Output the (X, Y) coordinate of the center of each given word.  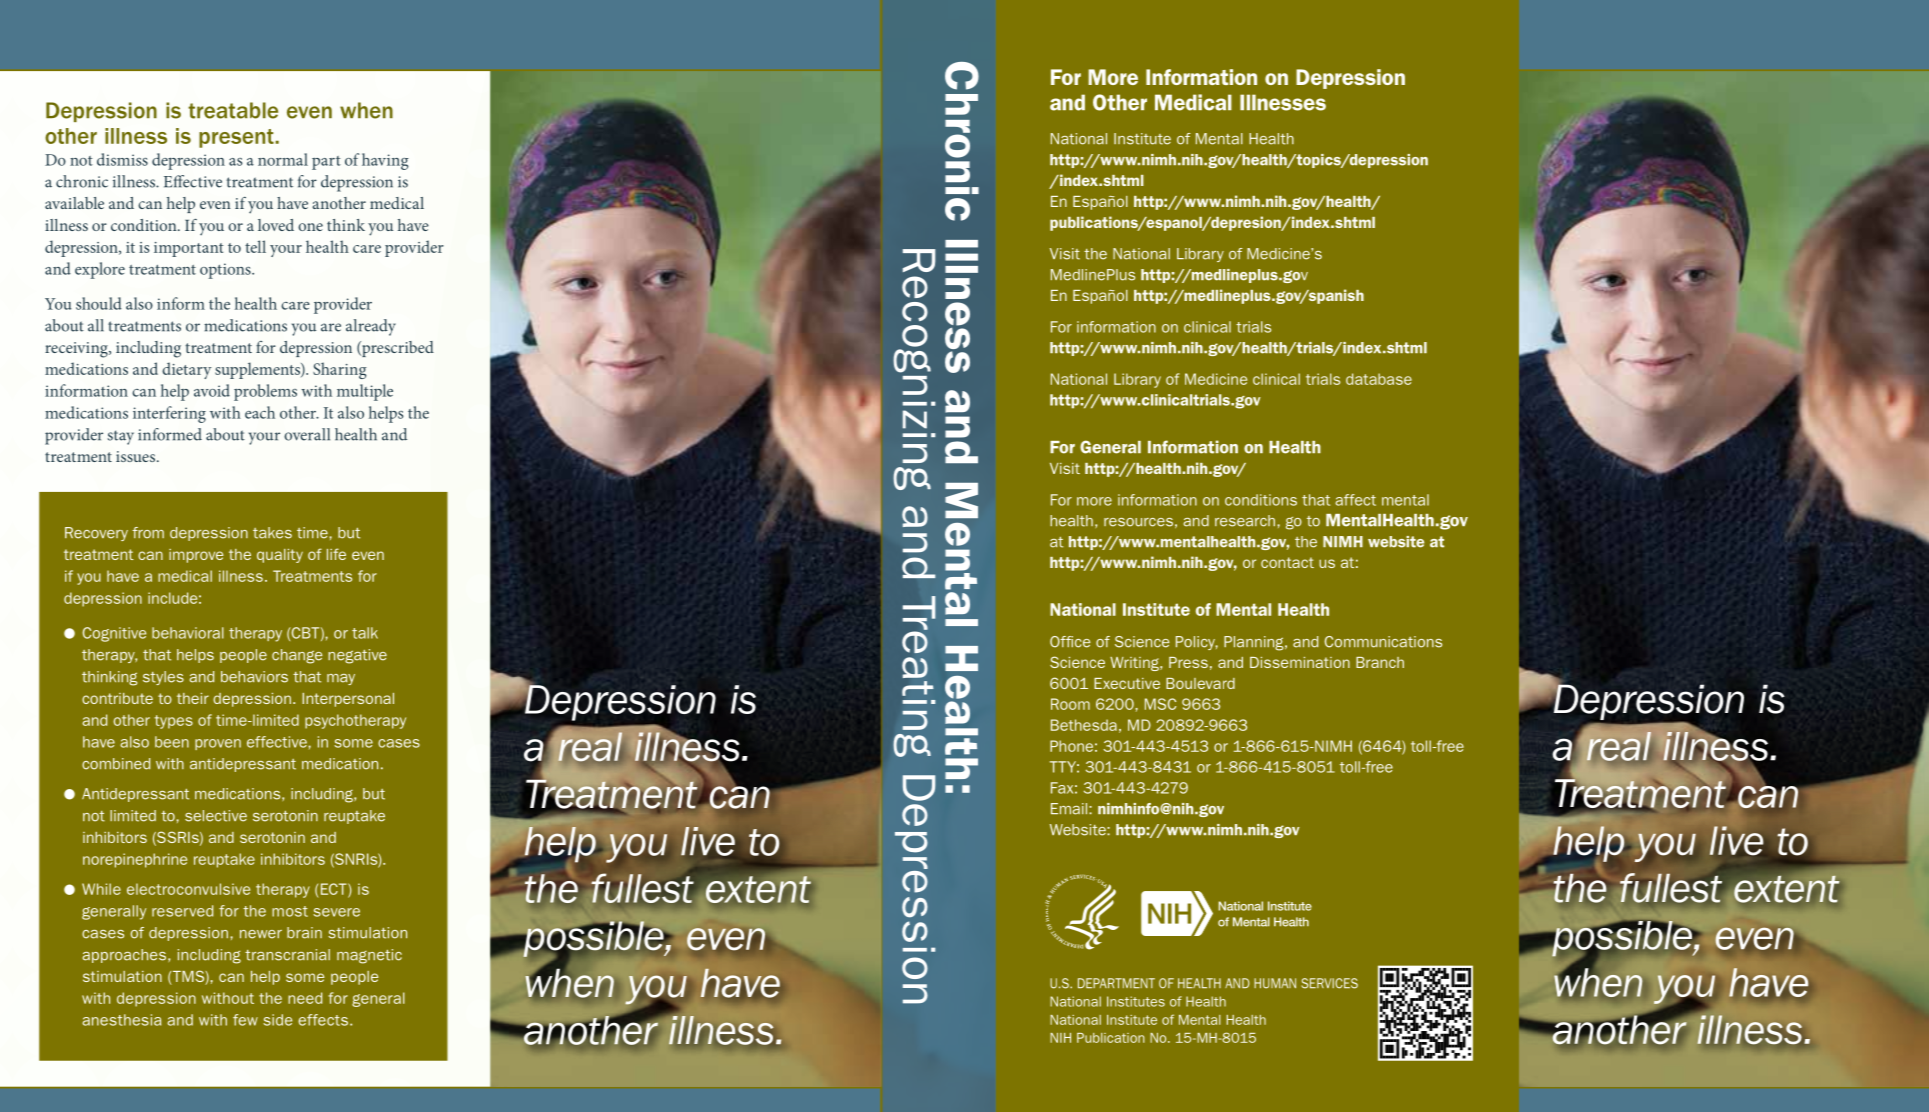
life (336, 554)
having (385, 161)
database (1379, 379)
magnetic (369, 956)
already (371, 327)
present (236, 138)
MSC (1160, 704)
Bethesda (1084, 725)
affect (1355, 500)
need (305, 998)
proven (218, 744)
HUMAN (1275, 983)
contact (1287, 562)
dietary (187, 370)
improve (196, 556)
